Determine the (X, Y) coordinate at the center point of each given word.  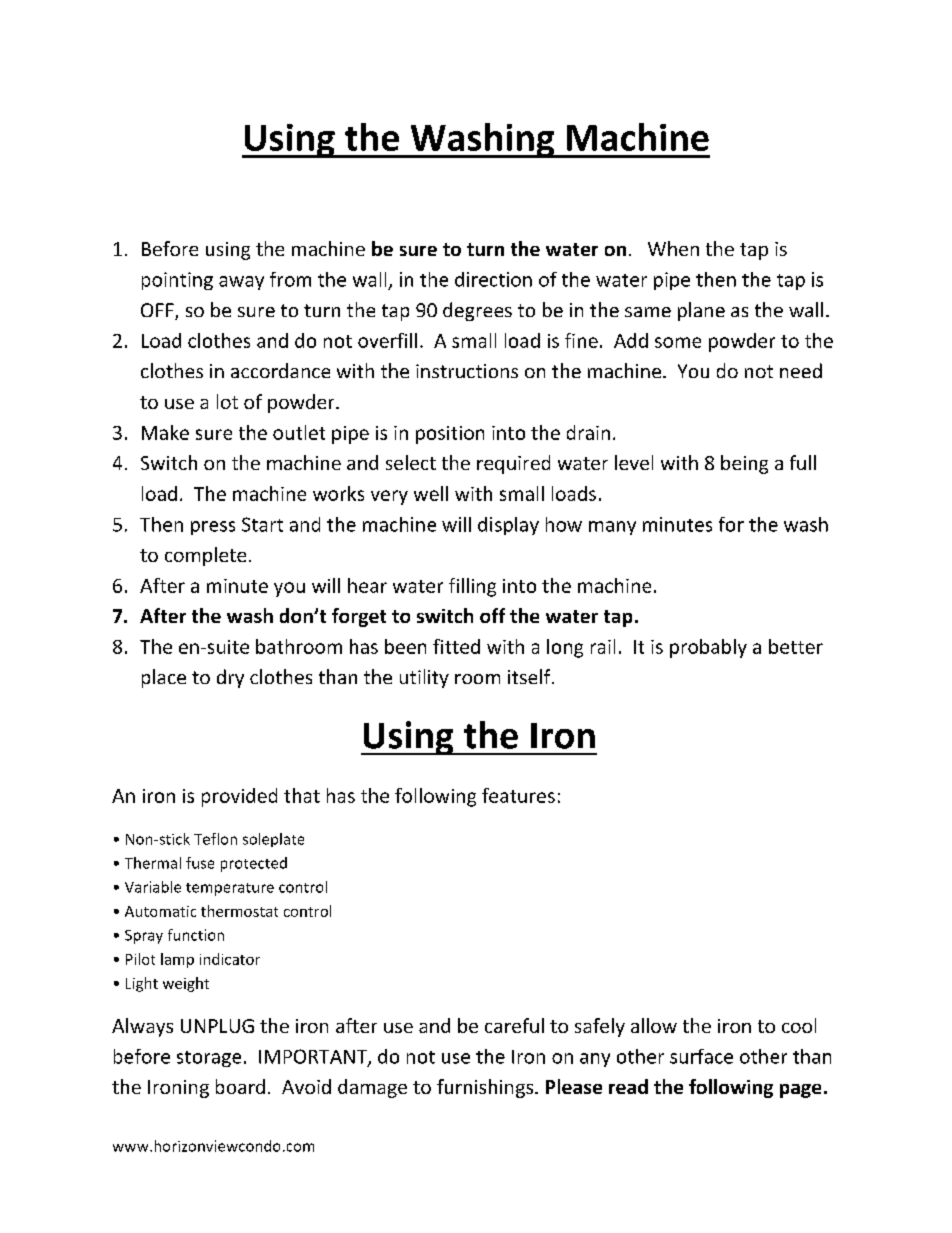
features (518, 795)
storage (209, 1059)
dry (230, 678)
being (744, 464)
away (241, 283)
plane (701, 311)
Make (165, 432)
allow (654, 1025)
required (513, 464)
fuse (200, 863)
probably (708, 648)
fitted (456, 646)
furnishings (486, 1088)
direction (493, 279)
